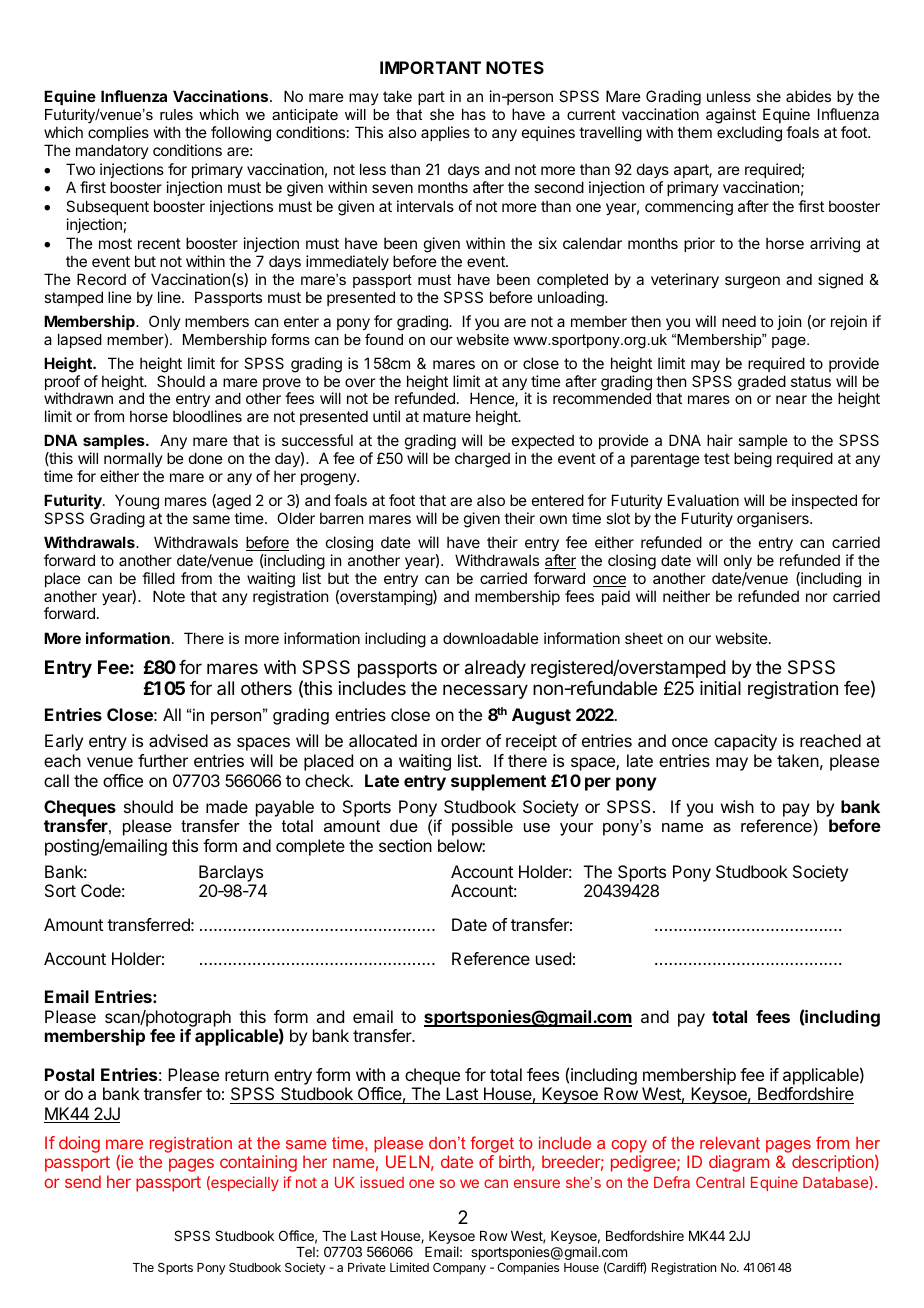 The image size is (924, 1308). What do you see at coordinates (474, 114) in the page?
I see `has` at bounding box center [474, 114].
